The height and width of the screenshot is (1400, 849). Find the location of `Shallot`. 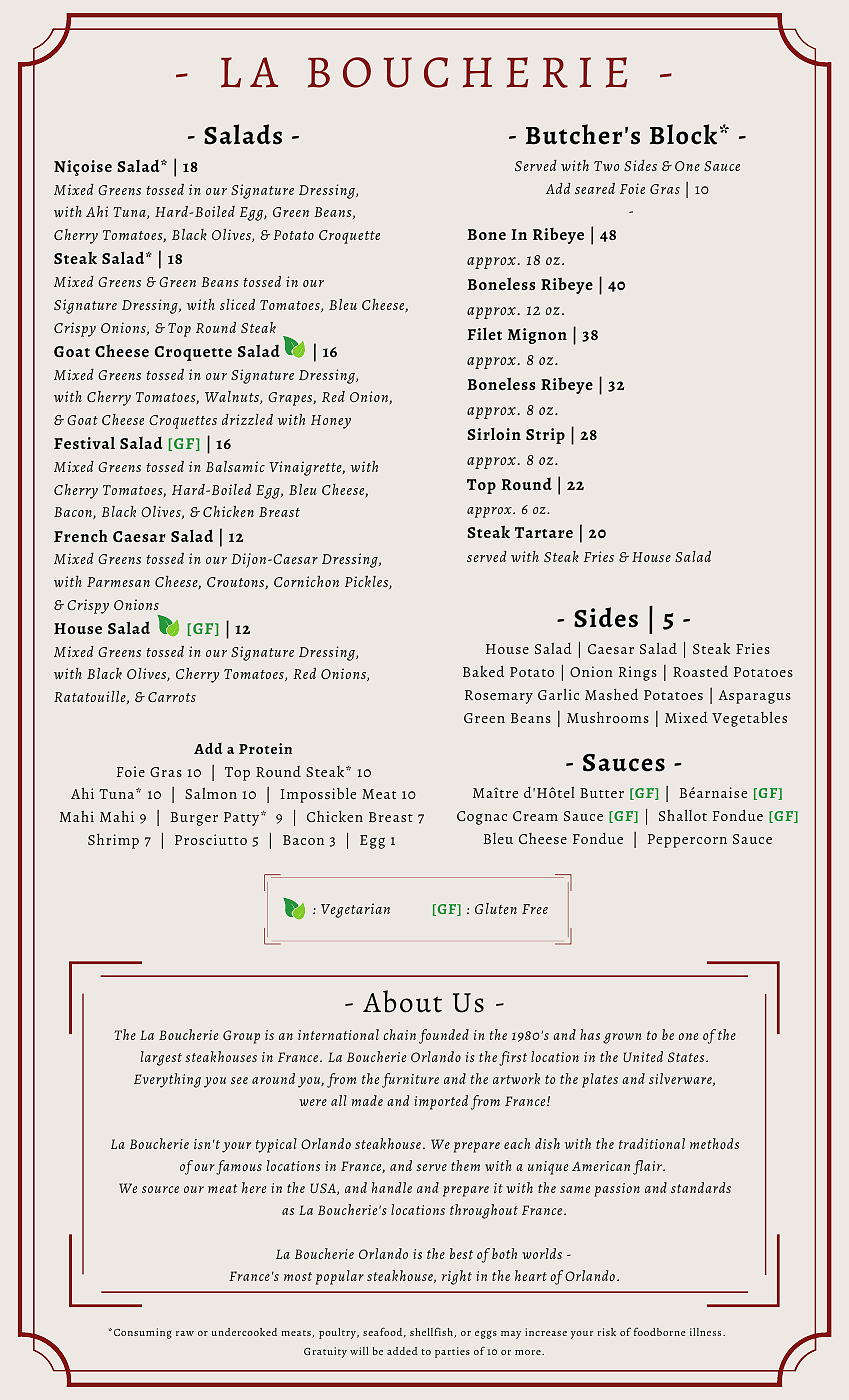

Shallot is located at coordinates (683, 815).
